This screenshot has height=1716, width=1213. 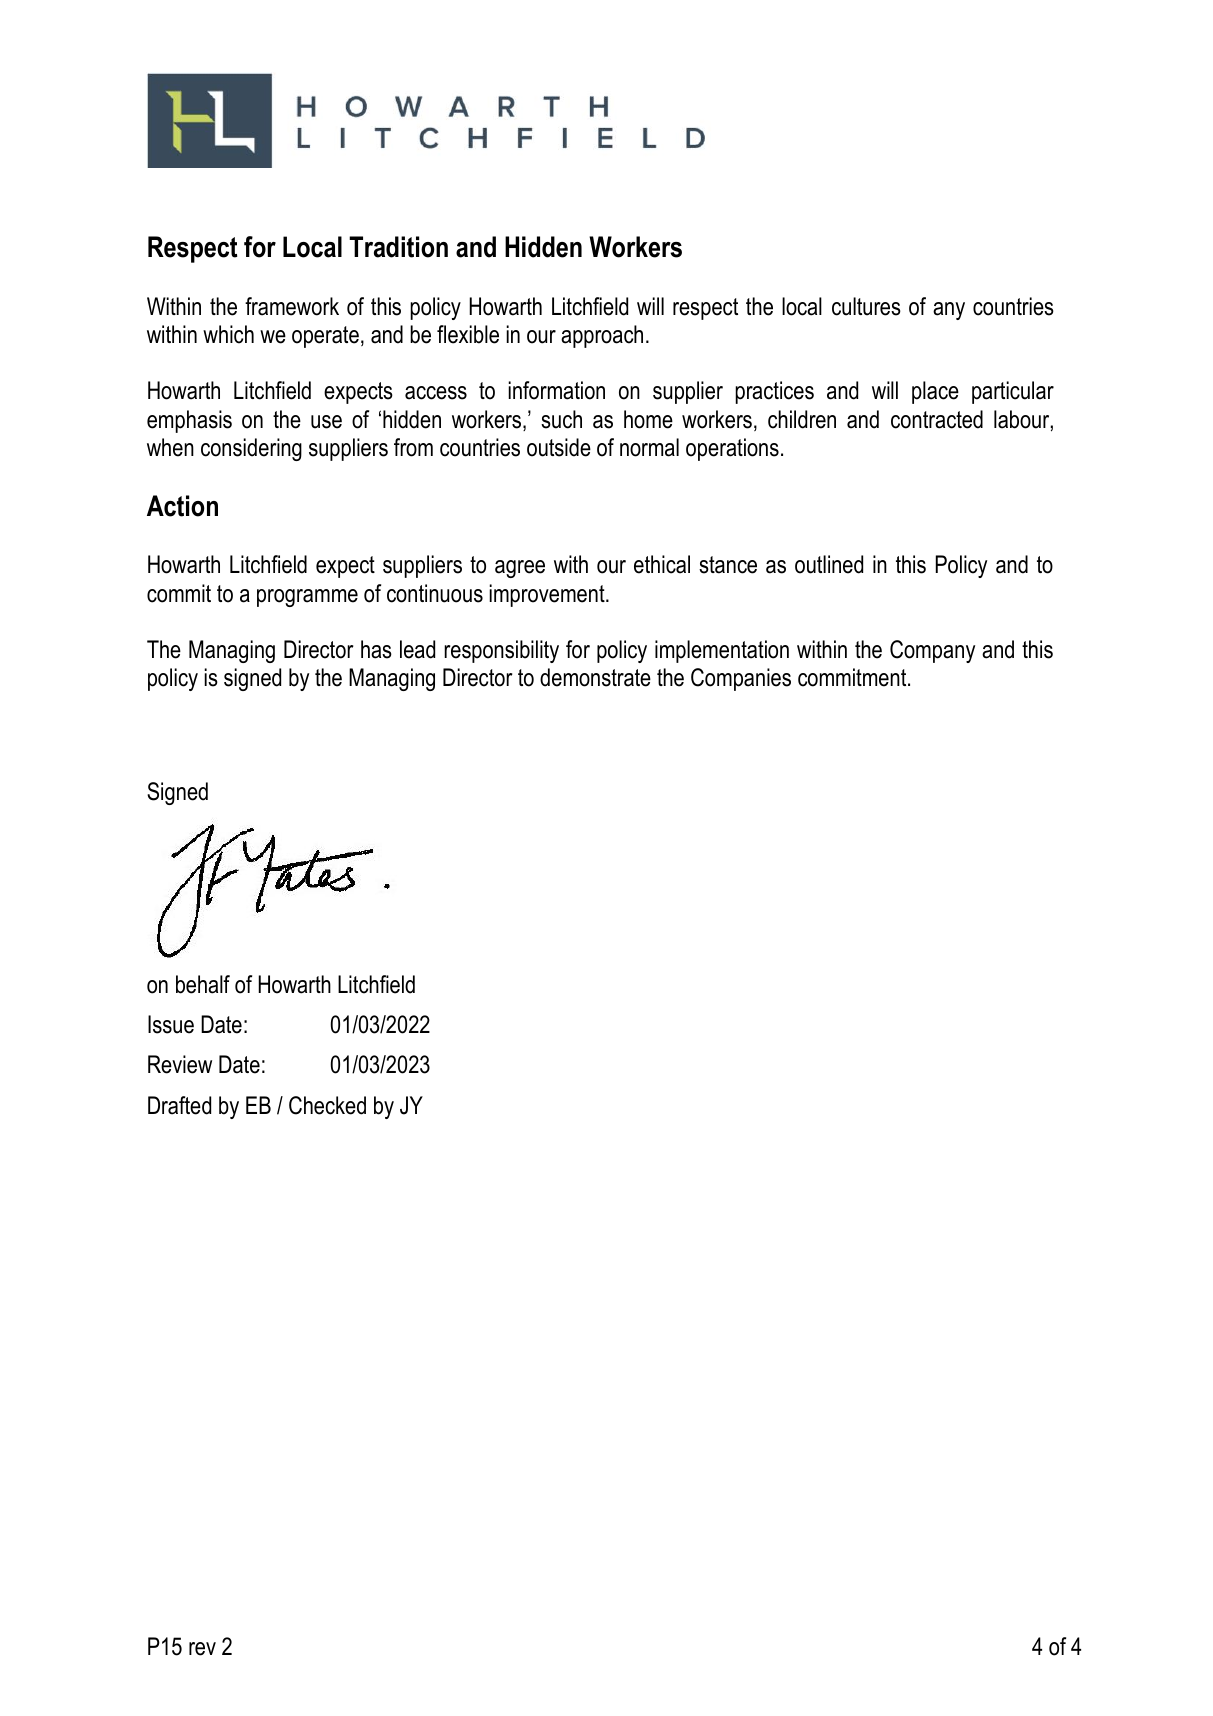 I want to click on Review, so click(x=180, y=1064).
